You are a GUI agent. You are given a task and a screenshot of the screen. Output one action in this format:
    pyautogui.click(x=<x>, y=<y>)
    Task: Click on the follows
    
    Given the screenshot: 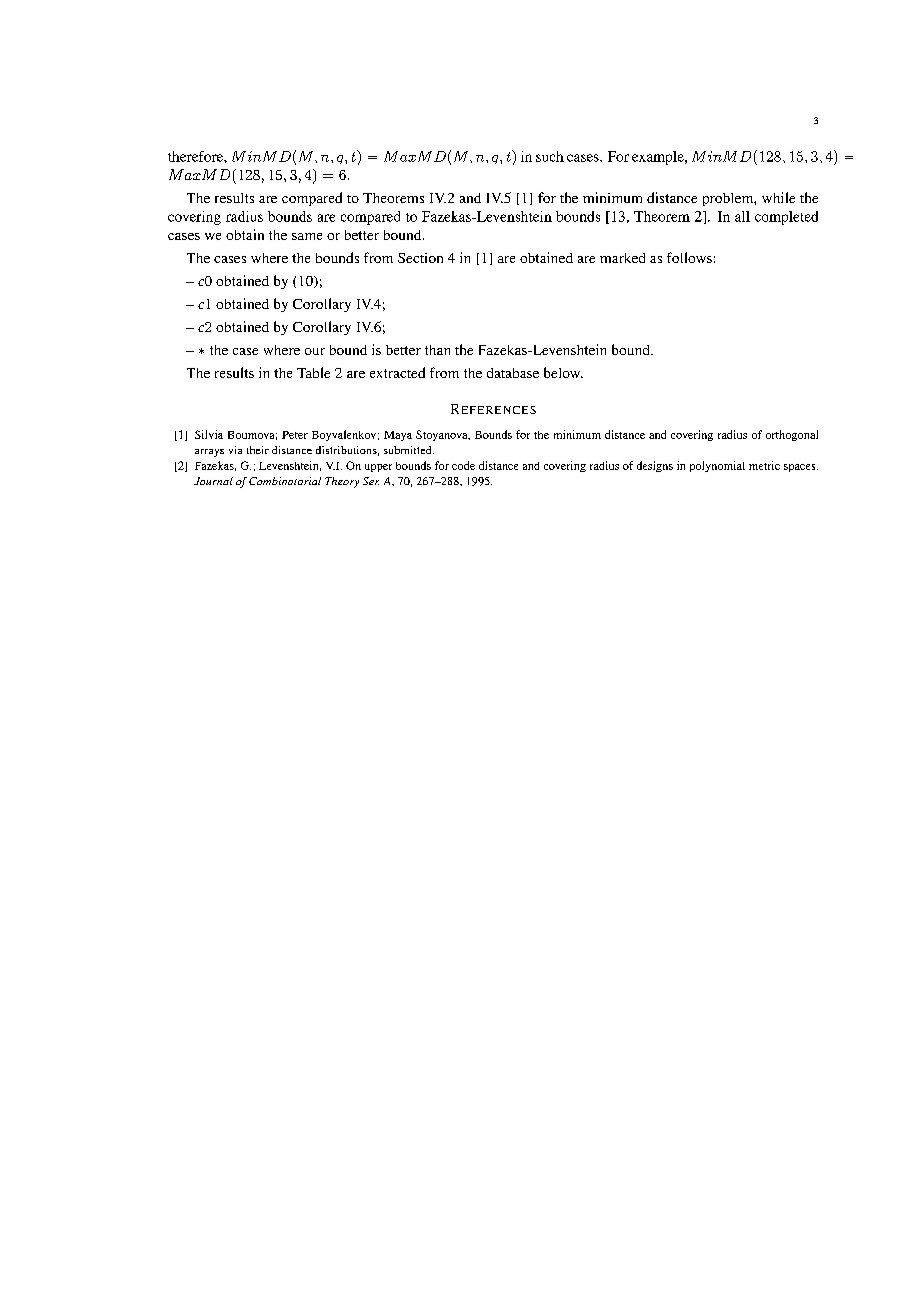 What is the action you would take?
    pyautogui.click(x=689, y=257)
